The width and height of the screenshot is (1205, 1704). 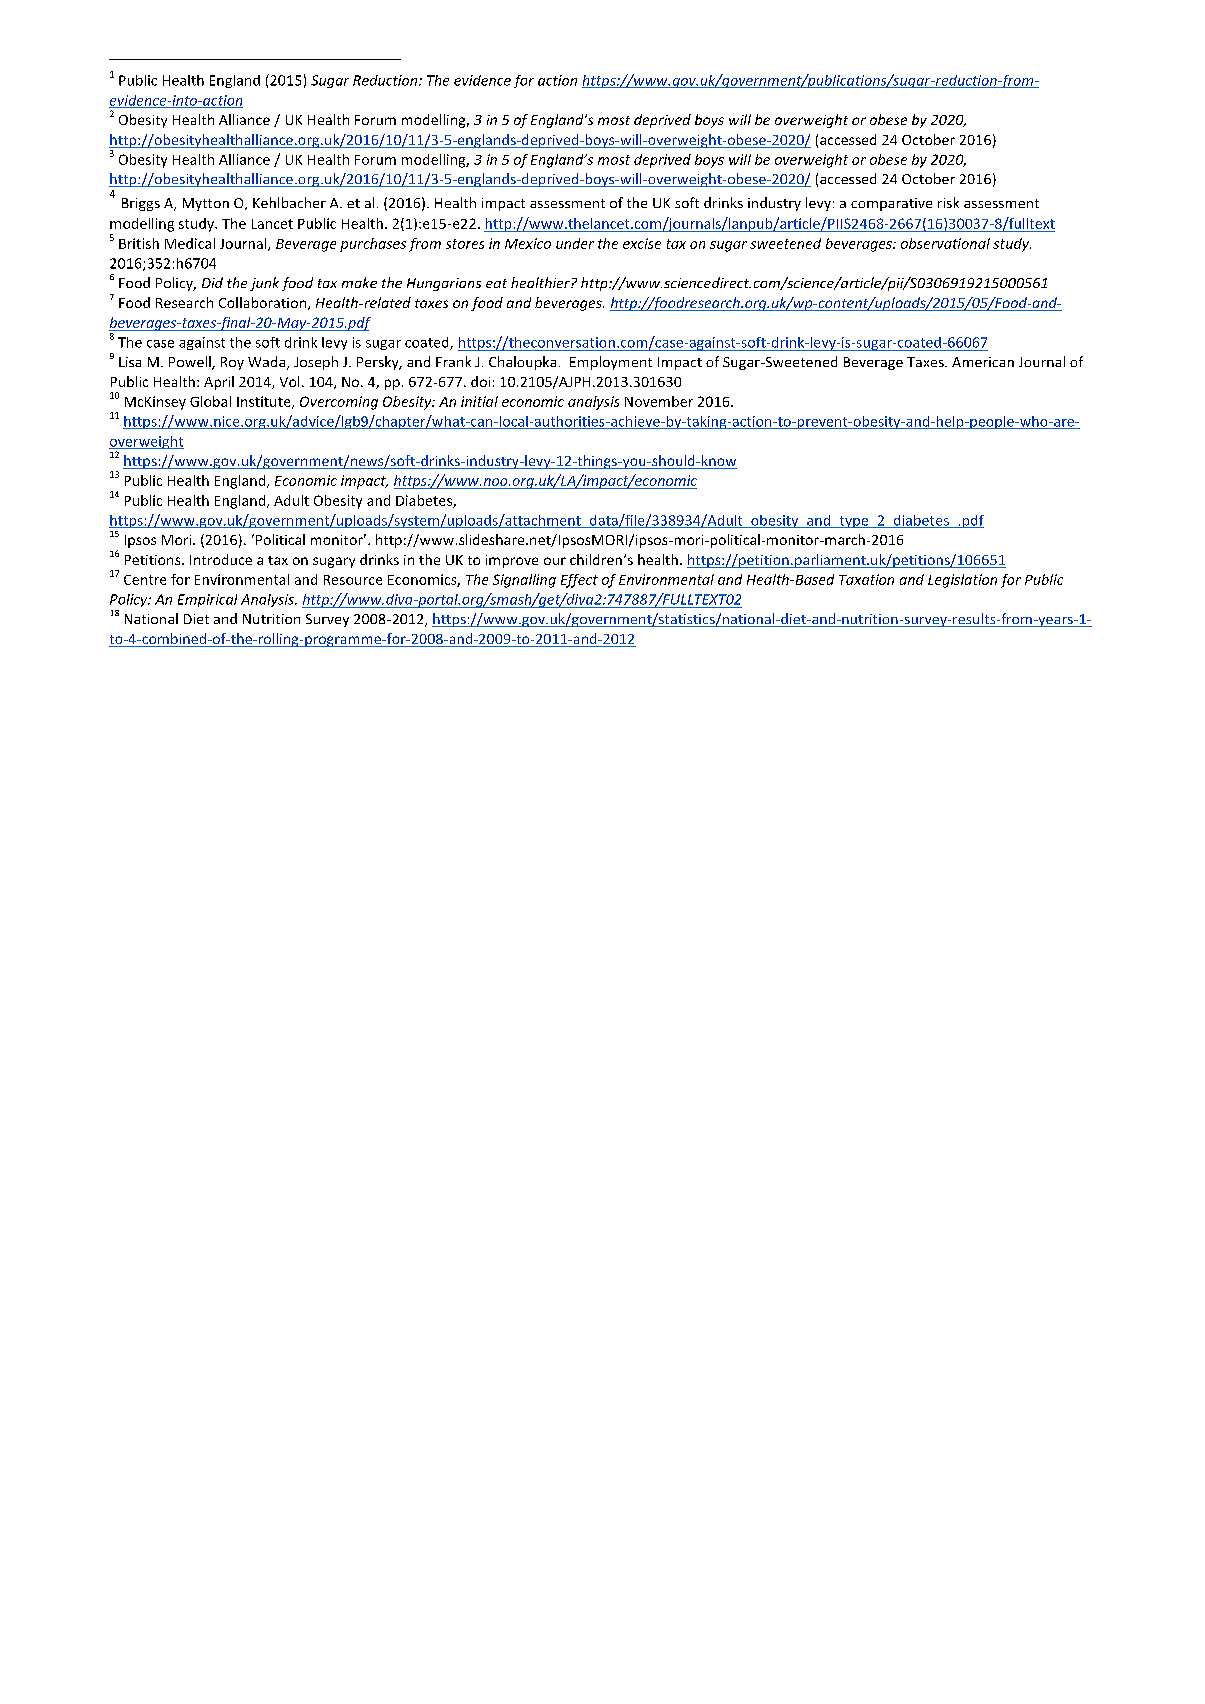 I want to click on Collaboration, so click(x=264, y=303).
